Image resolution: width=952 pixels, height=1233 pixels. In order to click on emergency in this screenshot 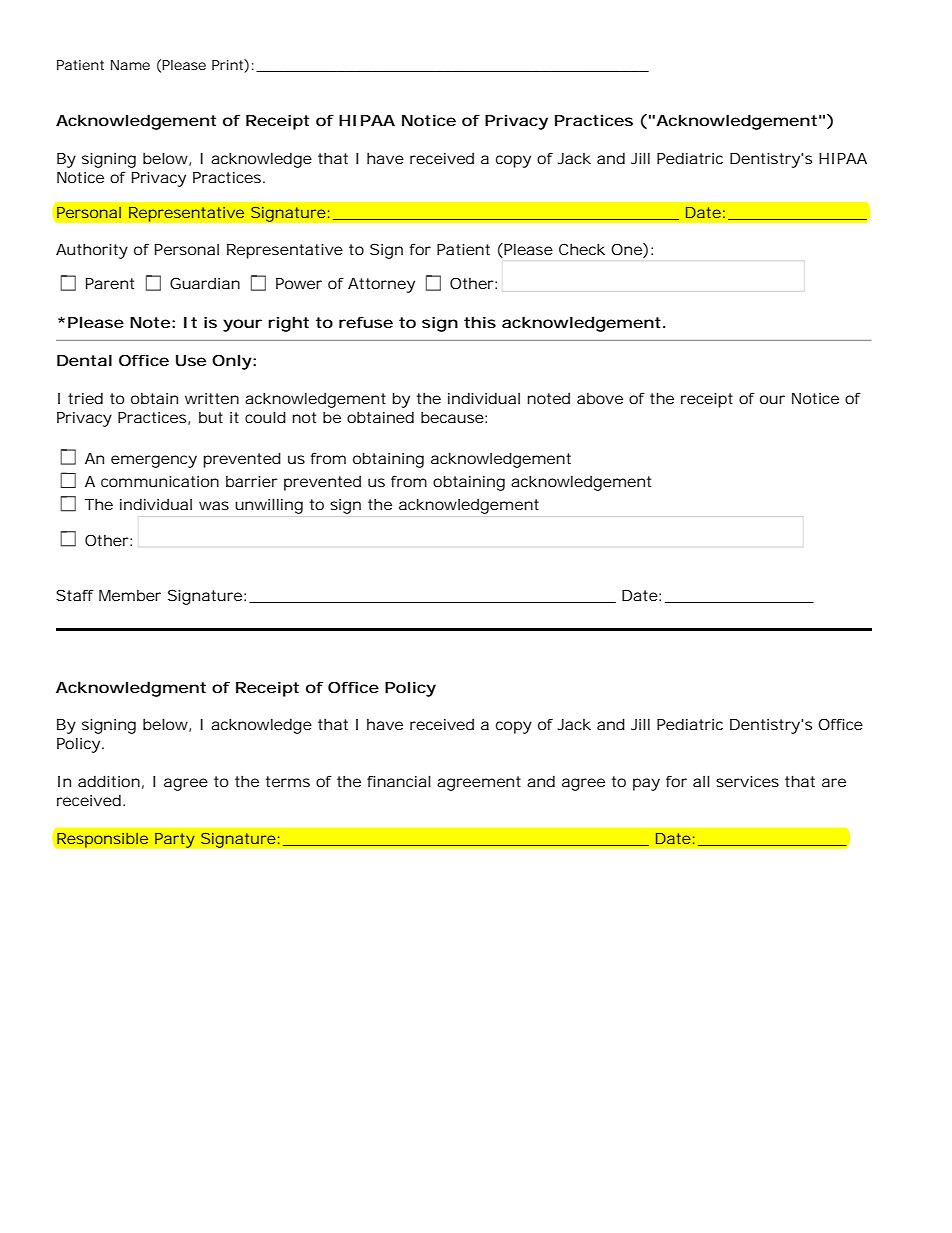, I will do `click(154, 461)`.
